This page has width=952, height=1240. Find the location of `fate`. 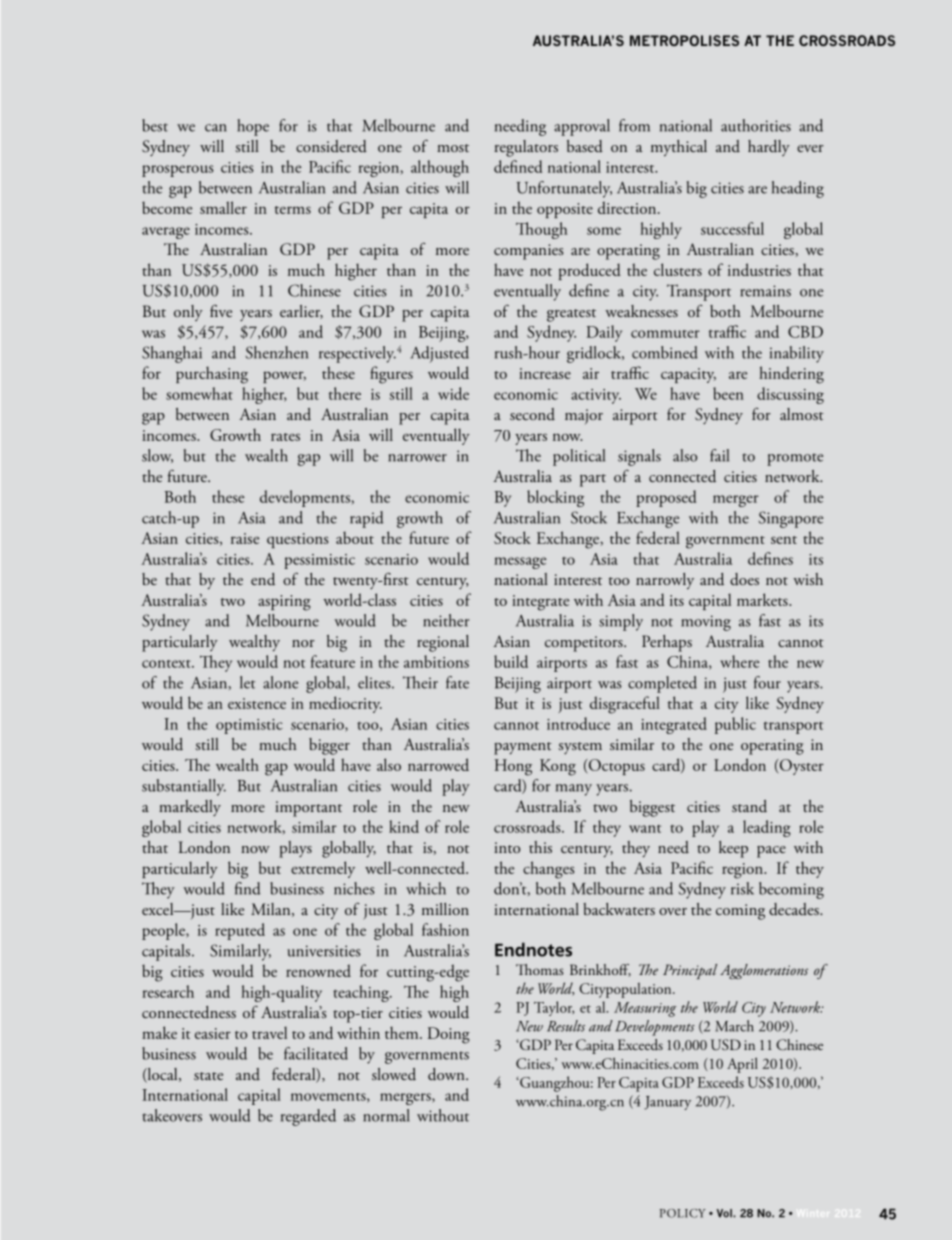

fate is located at coordinates (457, 682).
